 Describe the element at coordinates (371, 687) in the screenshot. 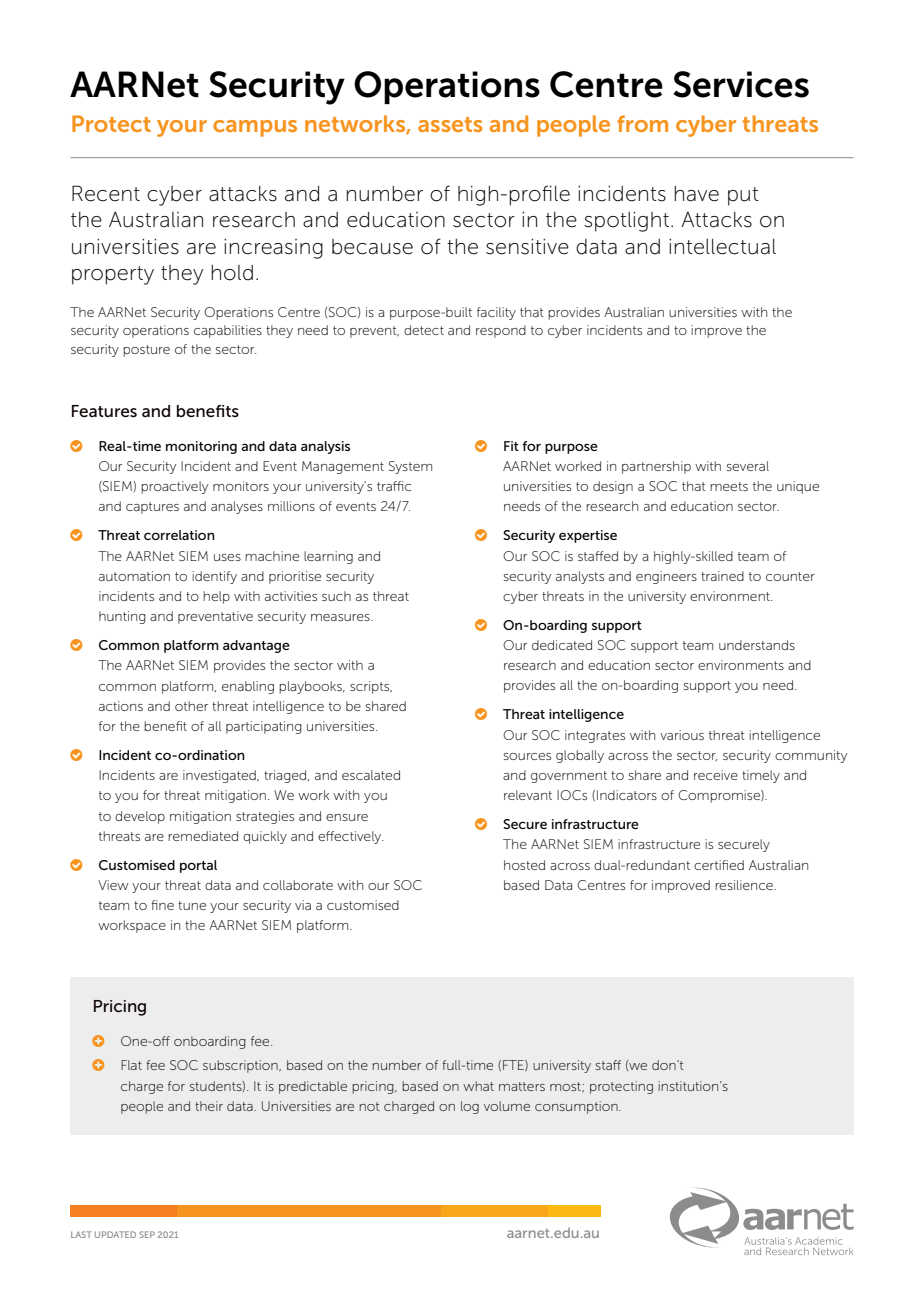

I see `scripts` at that location.
